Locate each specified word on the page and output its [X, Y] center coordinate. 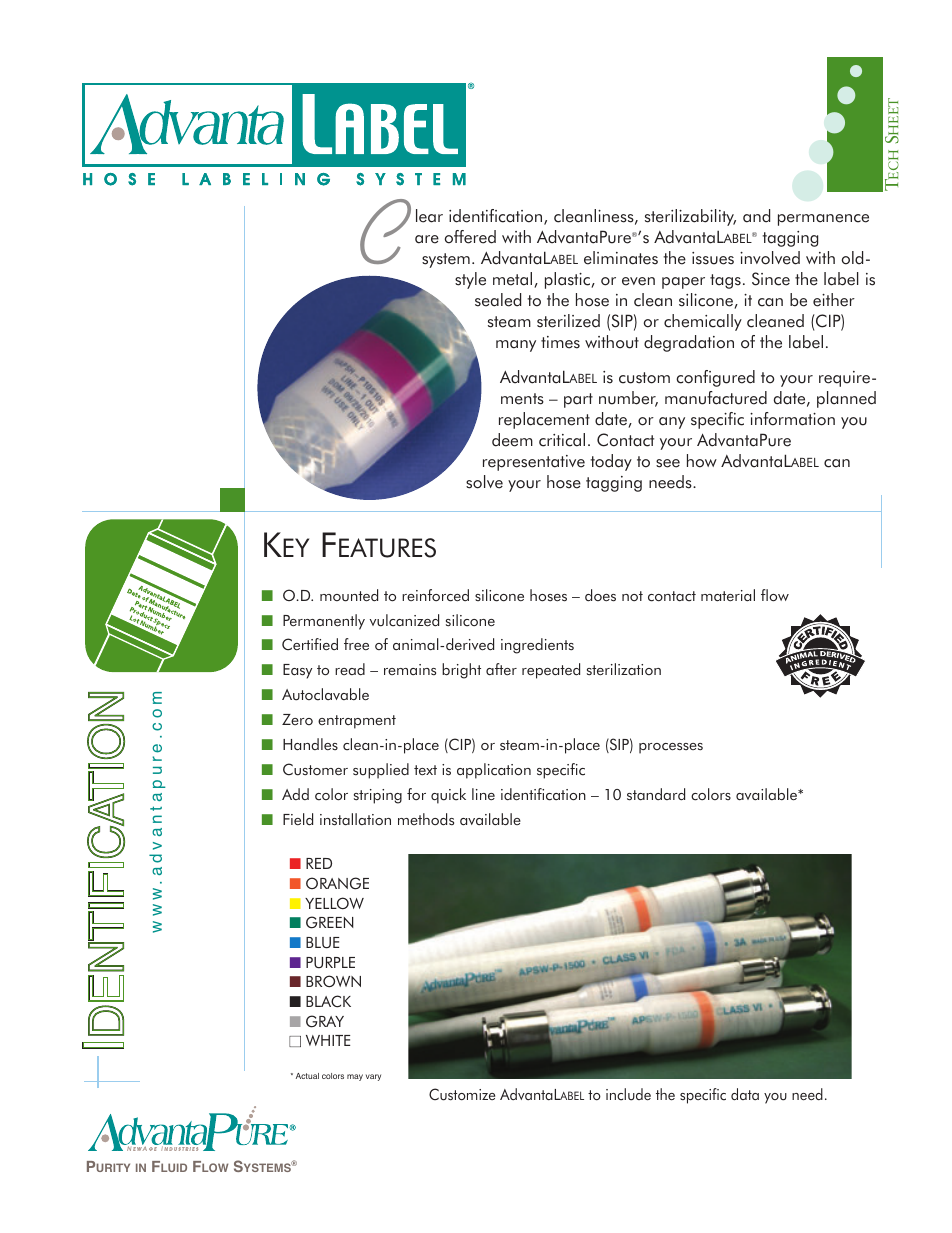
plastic [568, 280]
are [427, 239]
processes [671, 748]
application [494, 771]
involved [770, 258]
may [355, 1077]
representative [534, 463]
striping [378, 796]
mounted [349, 595]
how [702, 461]
